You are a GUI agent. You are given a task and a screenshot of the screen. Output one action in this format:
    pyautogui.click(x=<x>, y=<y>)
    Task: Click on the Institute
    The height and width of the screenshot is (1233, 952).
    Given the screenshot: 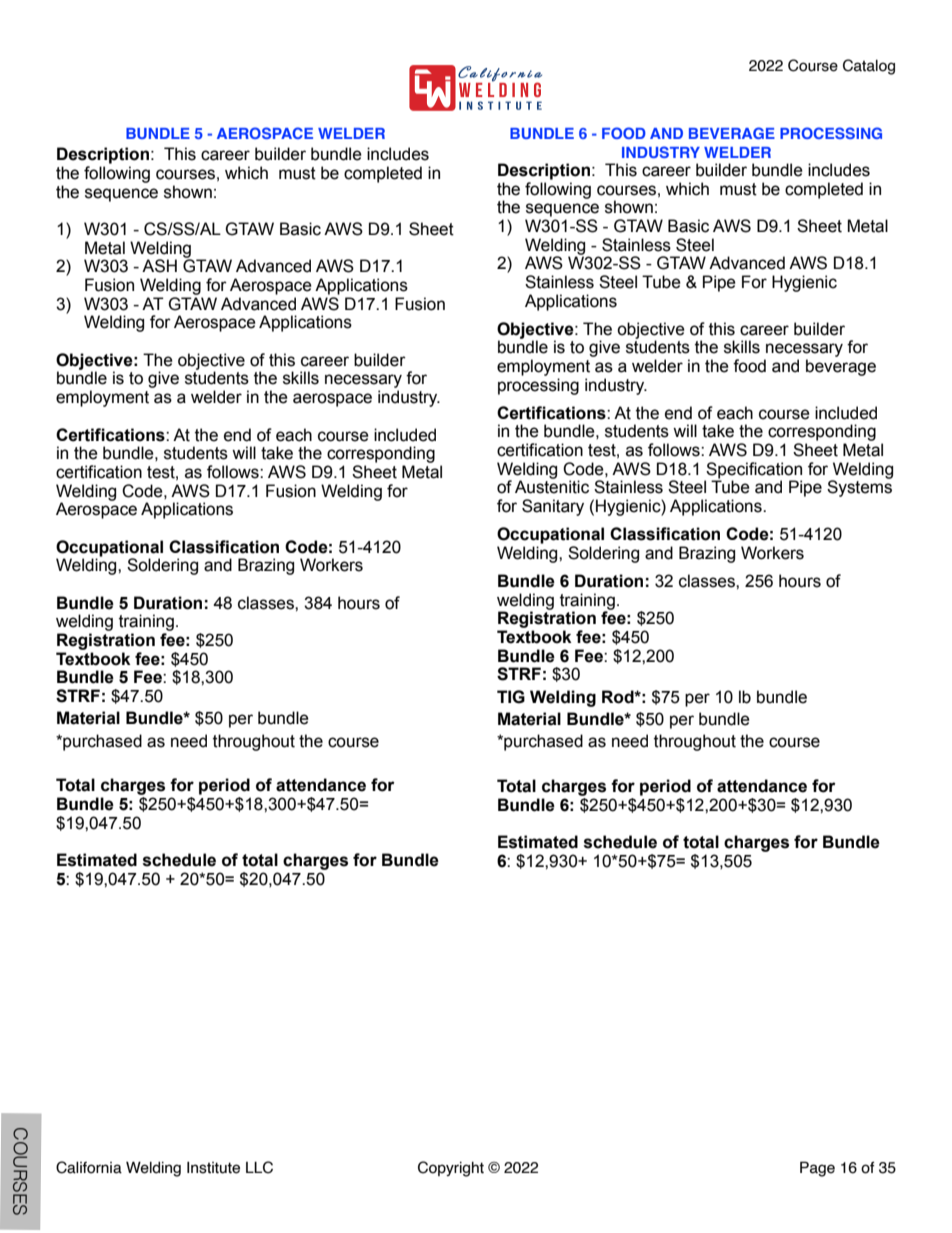 What is the action you would take?
    pyautogui.click(x=213, y=1167)
